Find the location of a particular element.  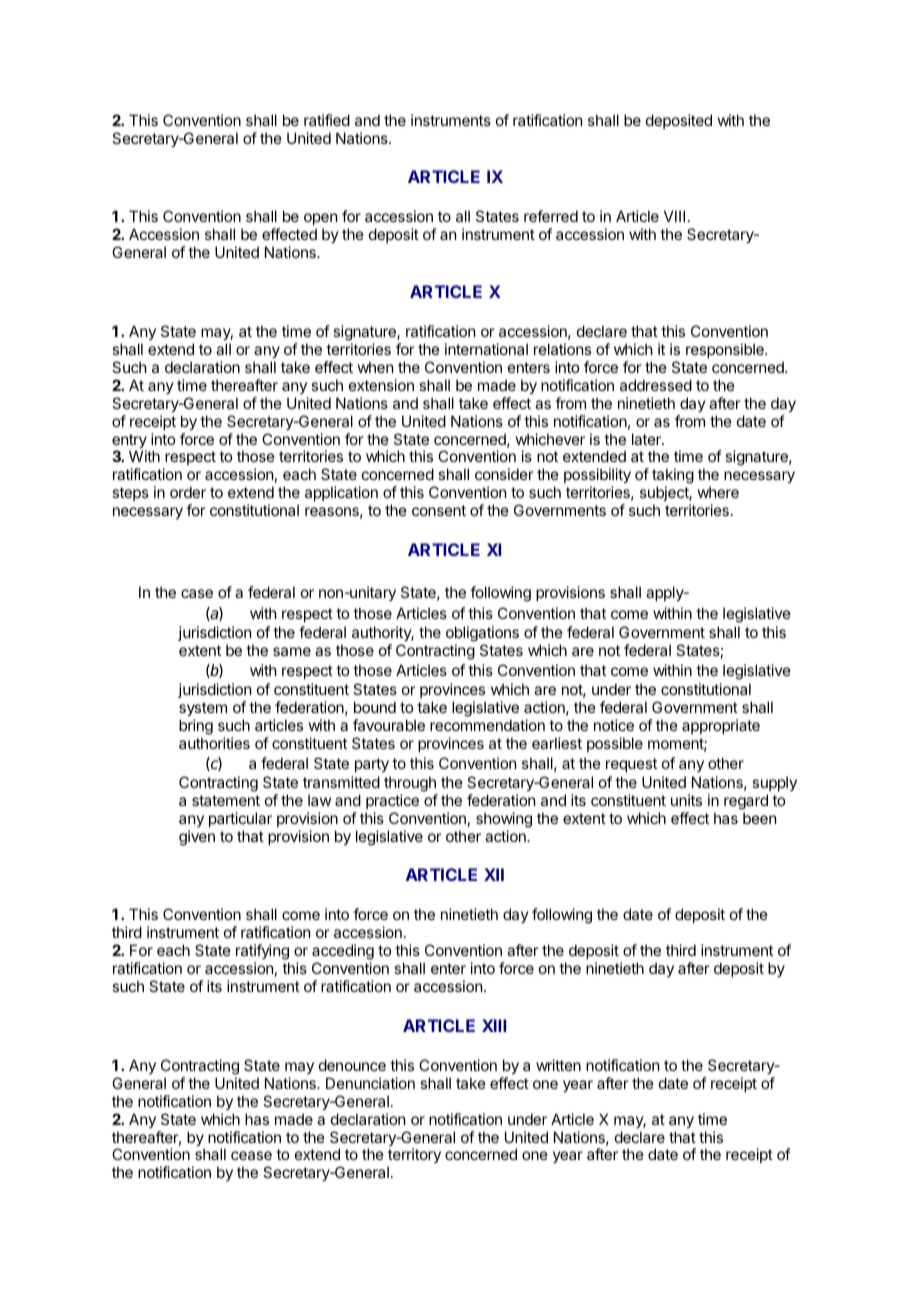

case is located at coordinates (197, 593).
